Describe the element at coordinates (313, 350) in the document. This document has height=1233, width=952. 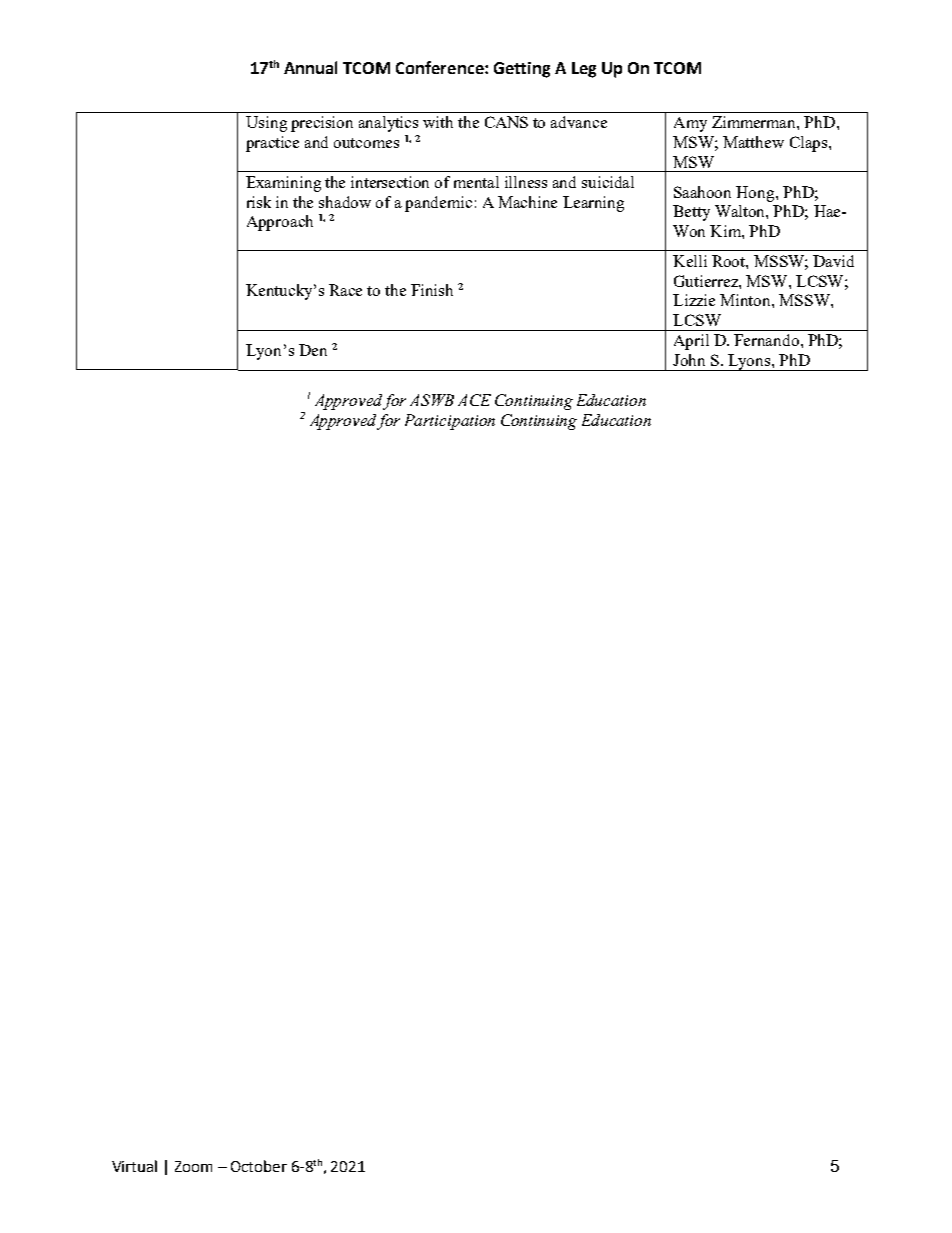
I see `Den` at that location.
